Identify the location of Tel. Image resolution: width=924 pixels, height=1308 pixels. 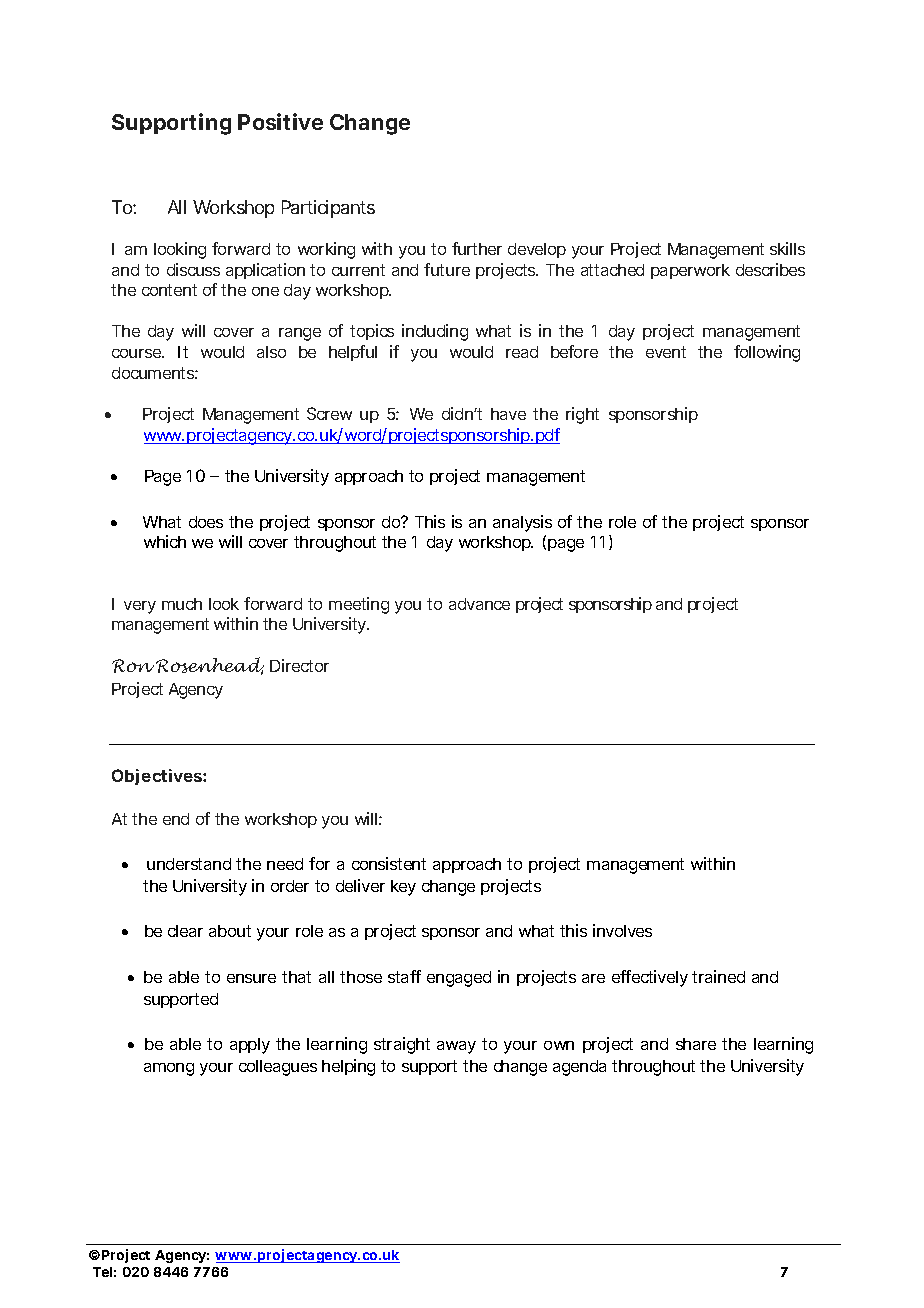
(102, 1272).
